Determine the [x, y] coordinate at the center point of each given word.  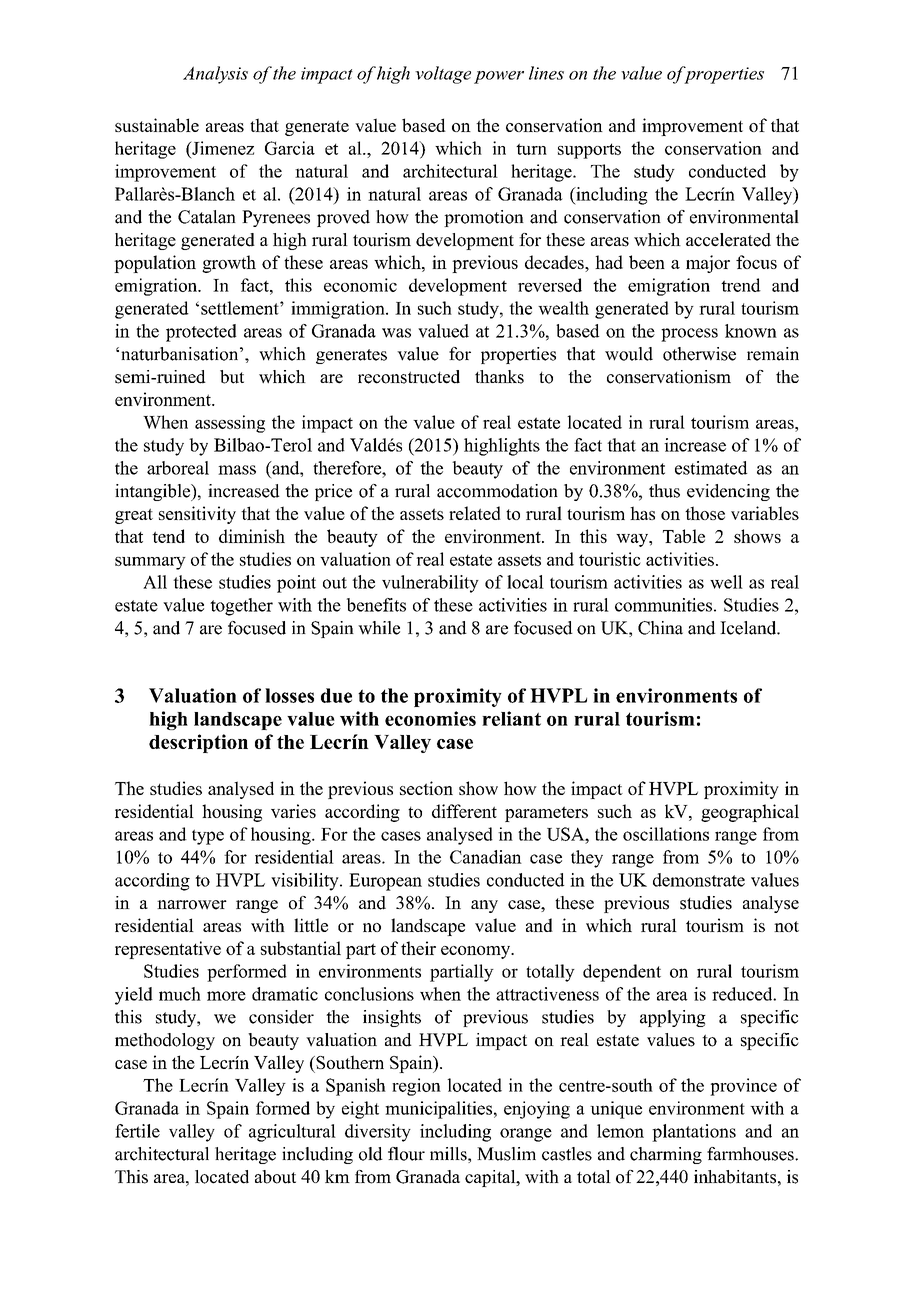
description [198, 743]
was [396, 333]
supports [589, 151]
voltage [443, 75]
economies [430, 718]
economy [477, 952]
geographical [750, 813]
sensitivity [197, 515]
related [475, 513]
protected [201, 333]
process [689, 335]
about [275, 1177]
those [705, 513]
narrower [192, 905]
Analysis [215, 75]
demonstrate [699, 880]
